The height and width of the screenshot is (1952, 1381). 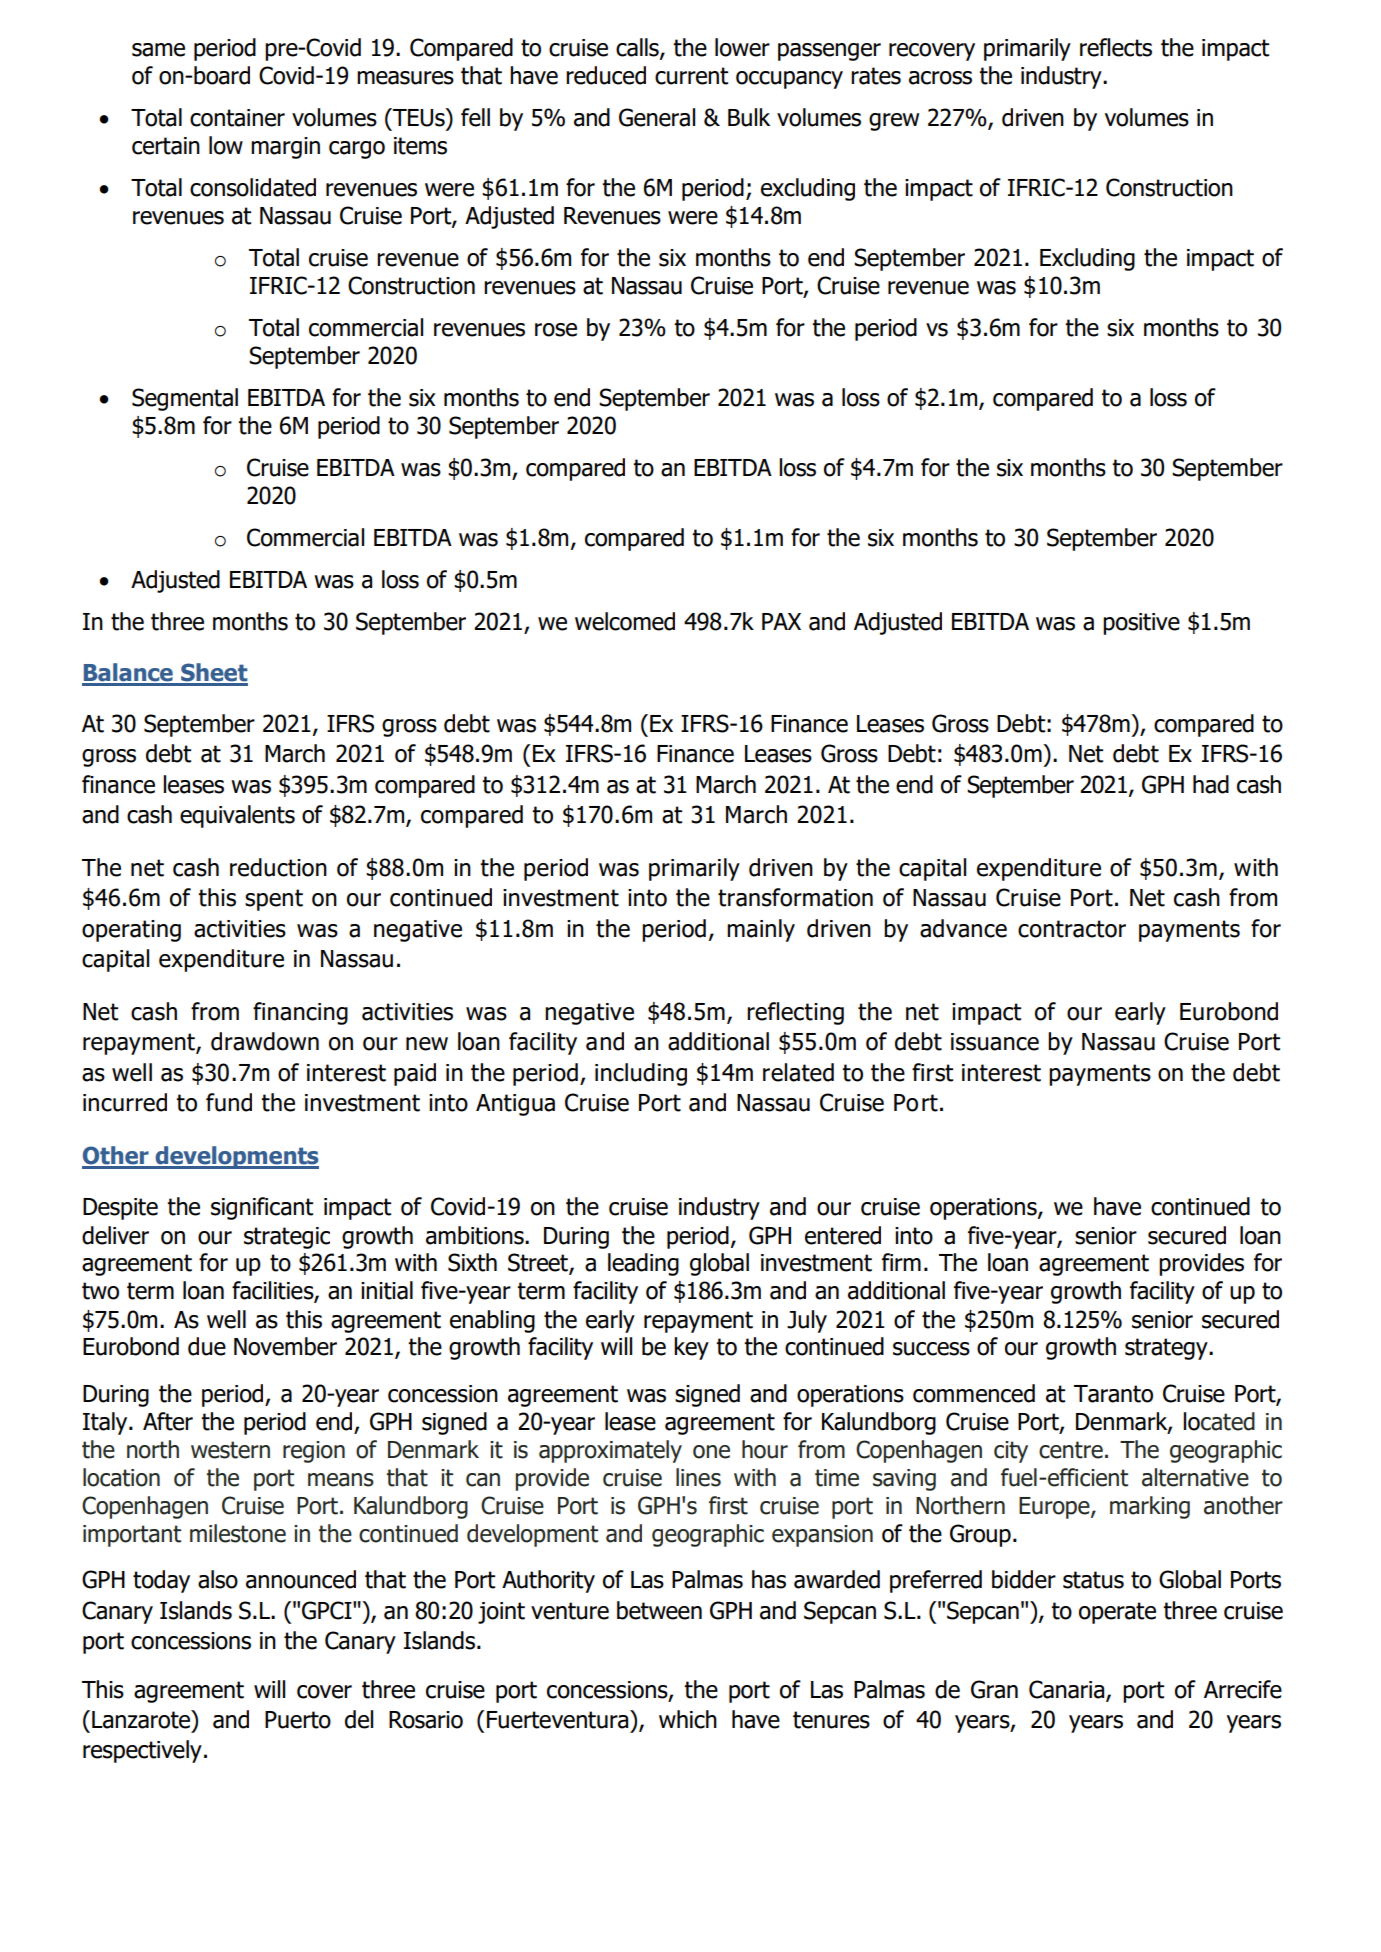 What do you see at coordinates (688, 1719) in the screenshot?
I see `which` at bounding box center [688, 1719].
